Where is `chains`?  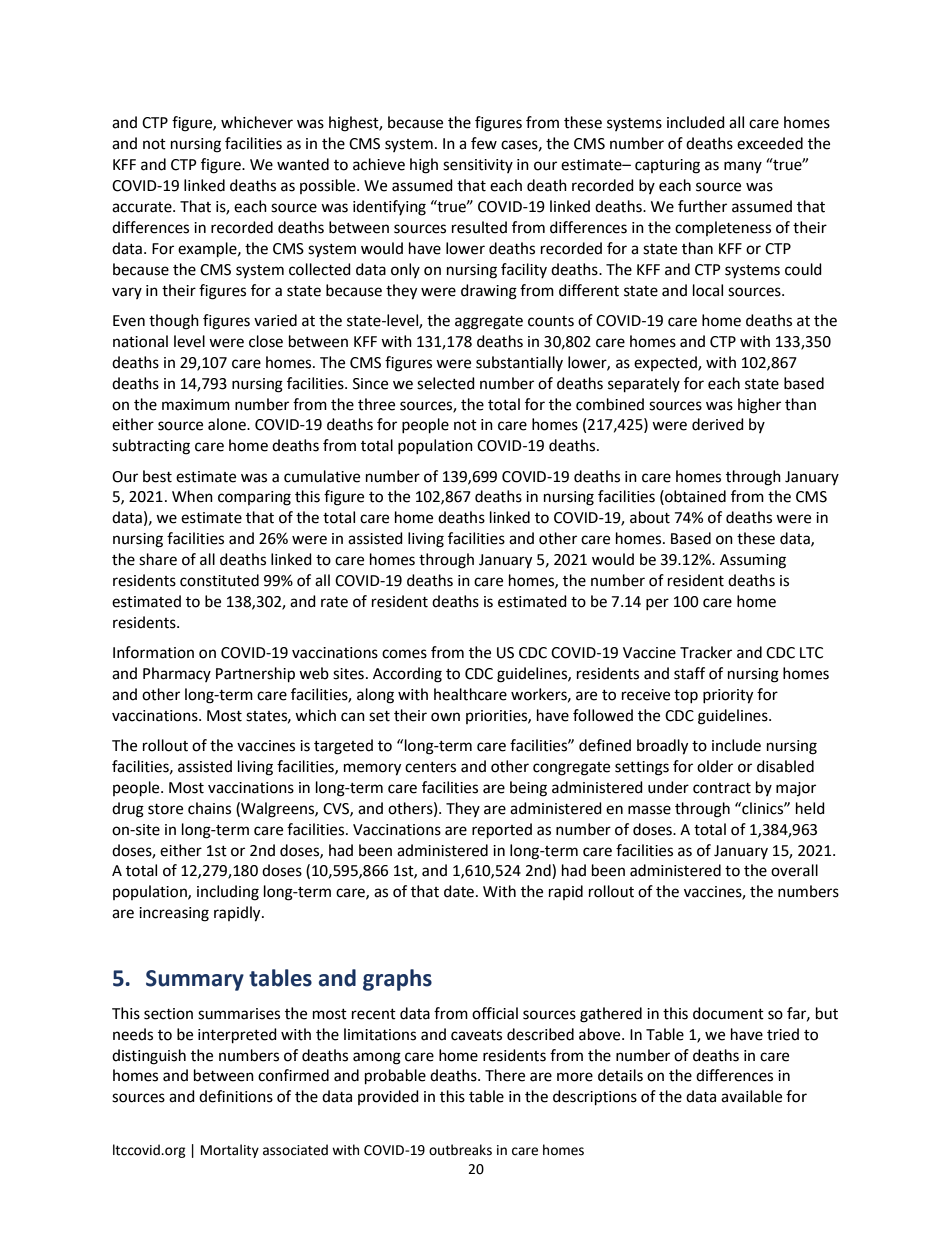 chains is located at coordinates (209, 808).
